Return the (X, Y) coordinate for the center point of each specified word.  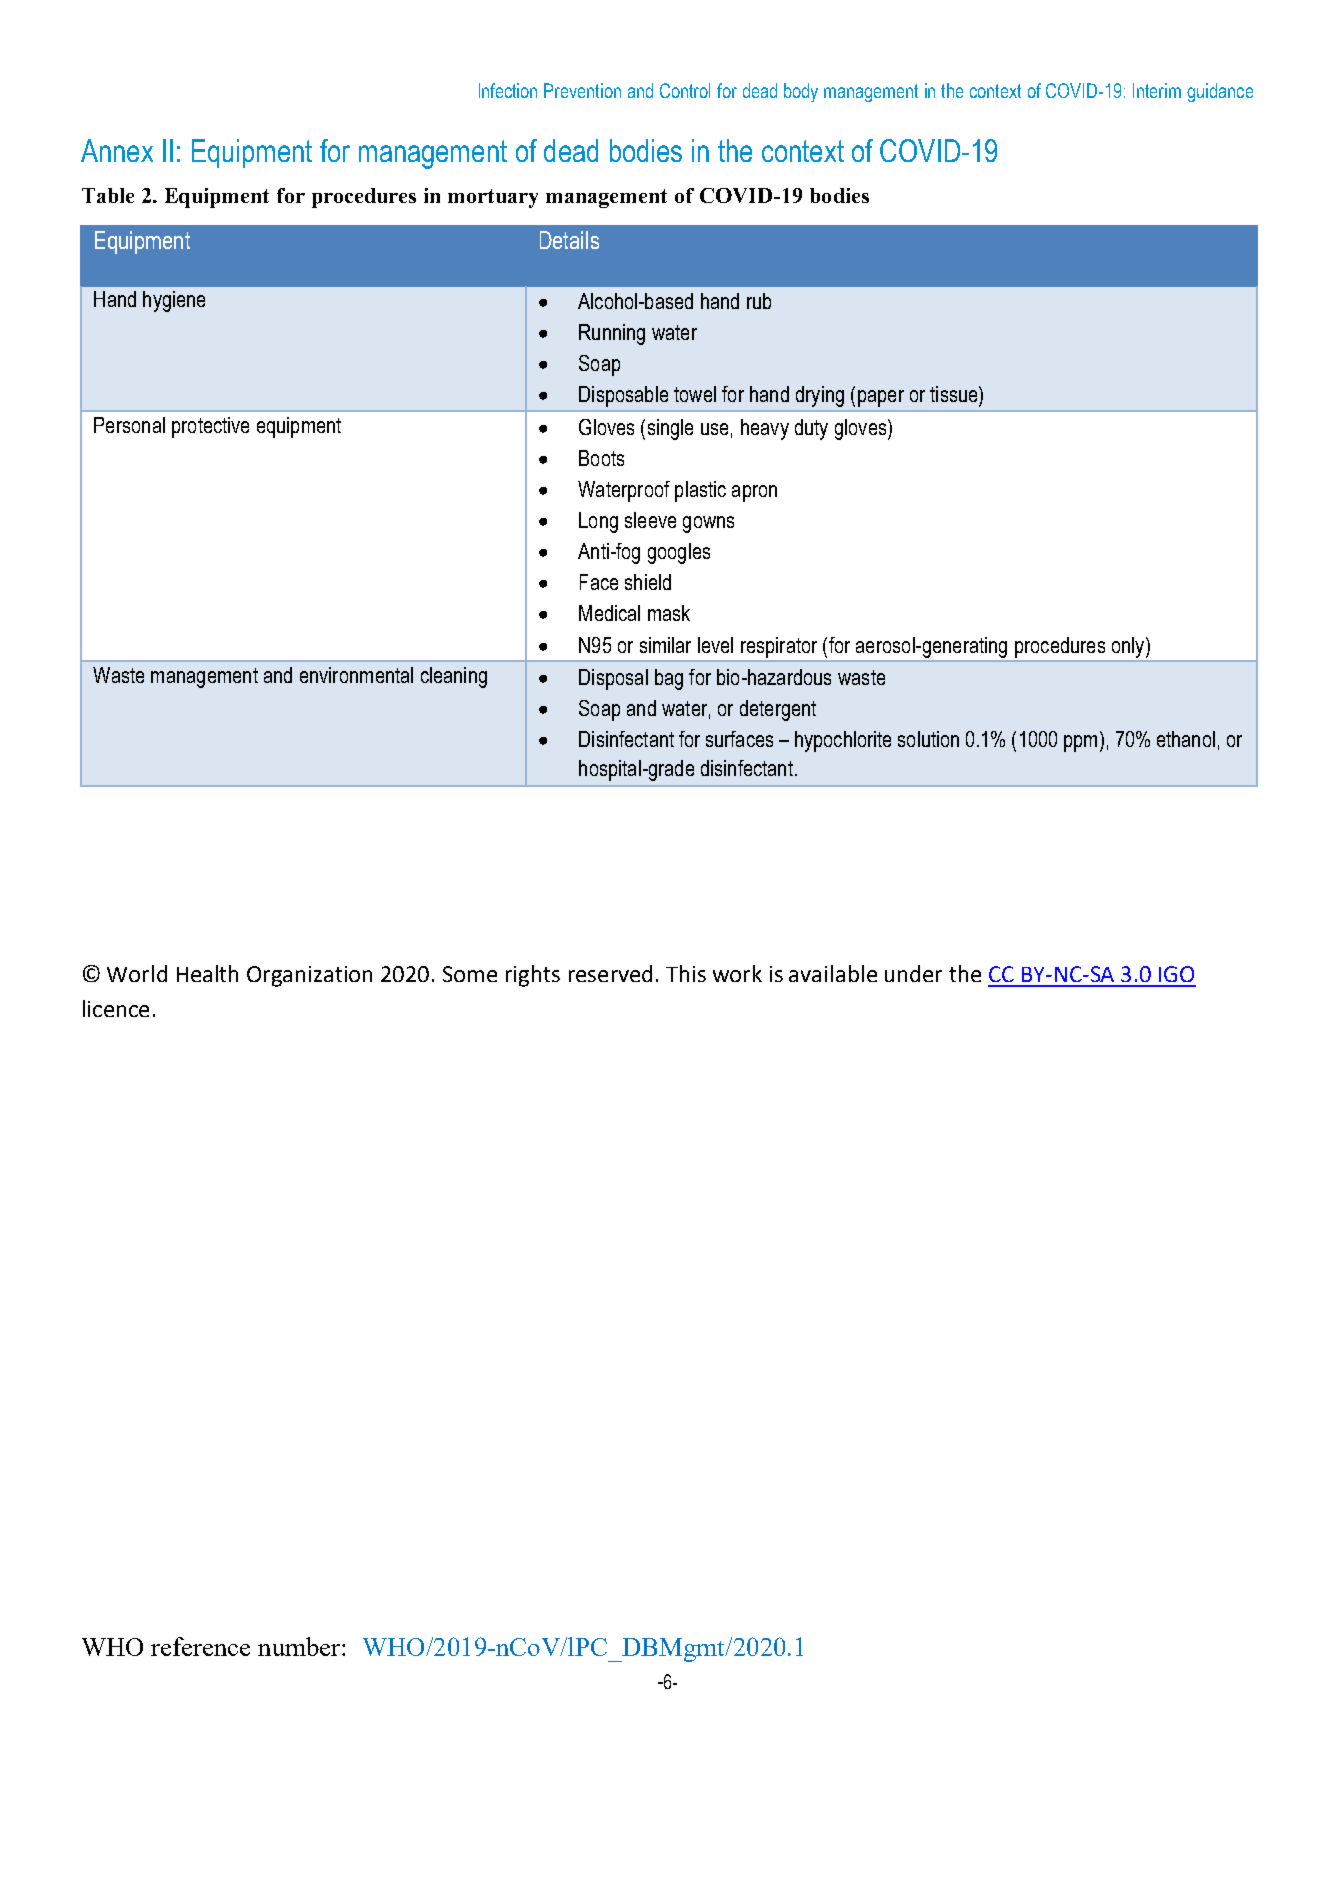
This (686, 973)
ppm (1080, 743)
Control (685, 90)
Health (207, 973)
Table (108, 195)
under (913, 973)
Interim (1157, 90)
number (300, 1646)
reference (200, 1646)
